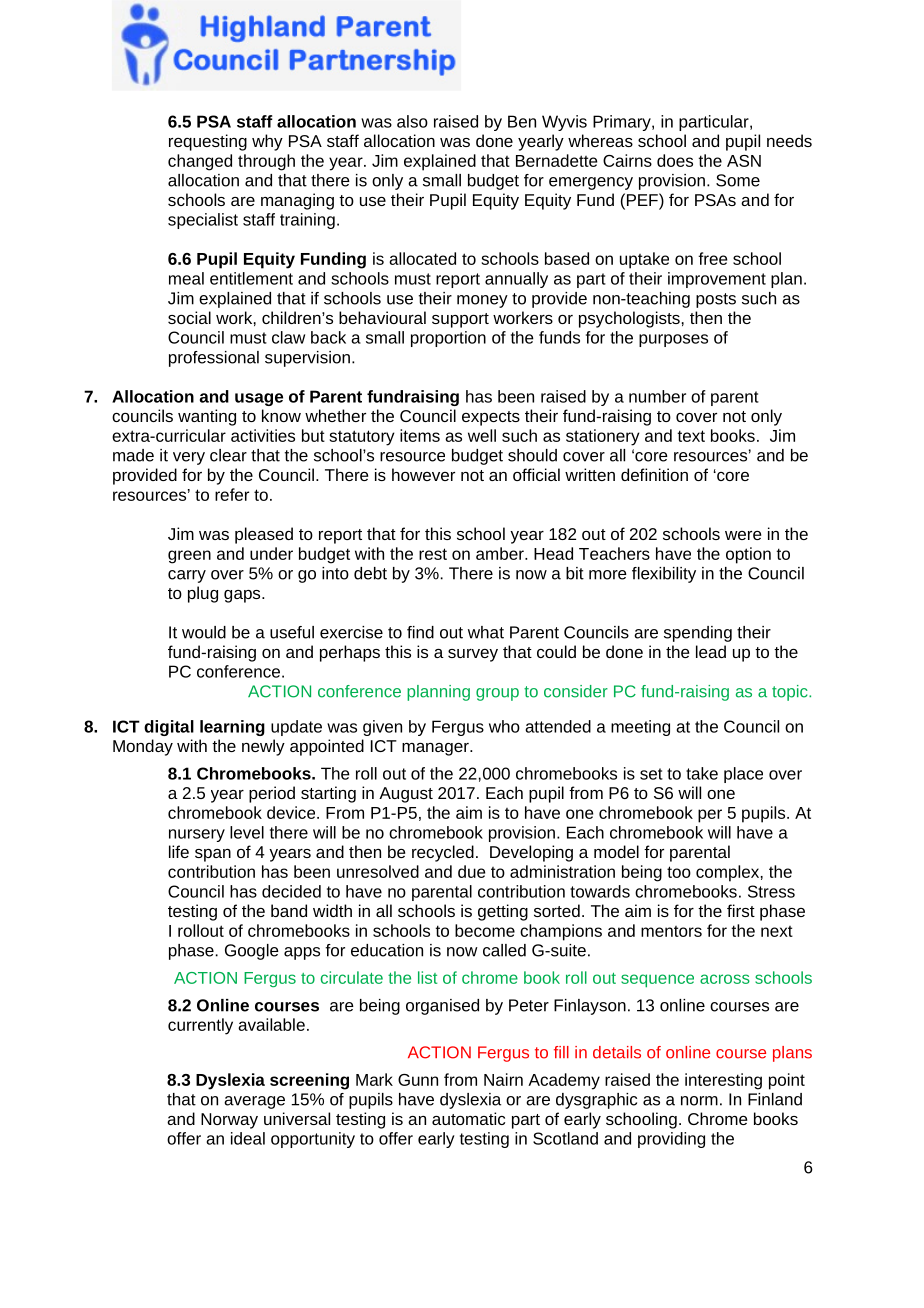 The image size is (924, 1308). Describe the element at coordinates (423, 474) in the screenshot. I see `however` at that location.
